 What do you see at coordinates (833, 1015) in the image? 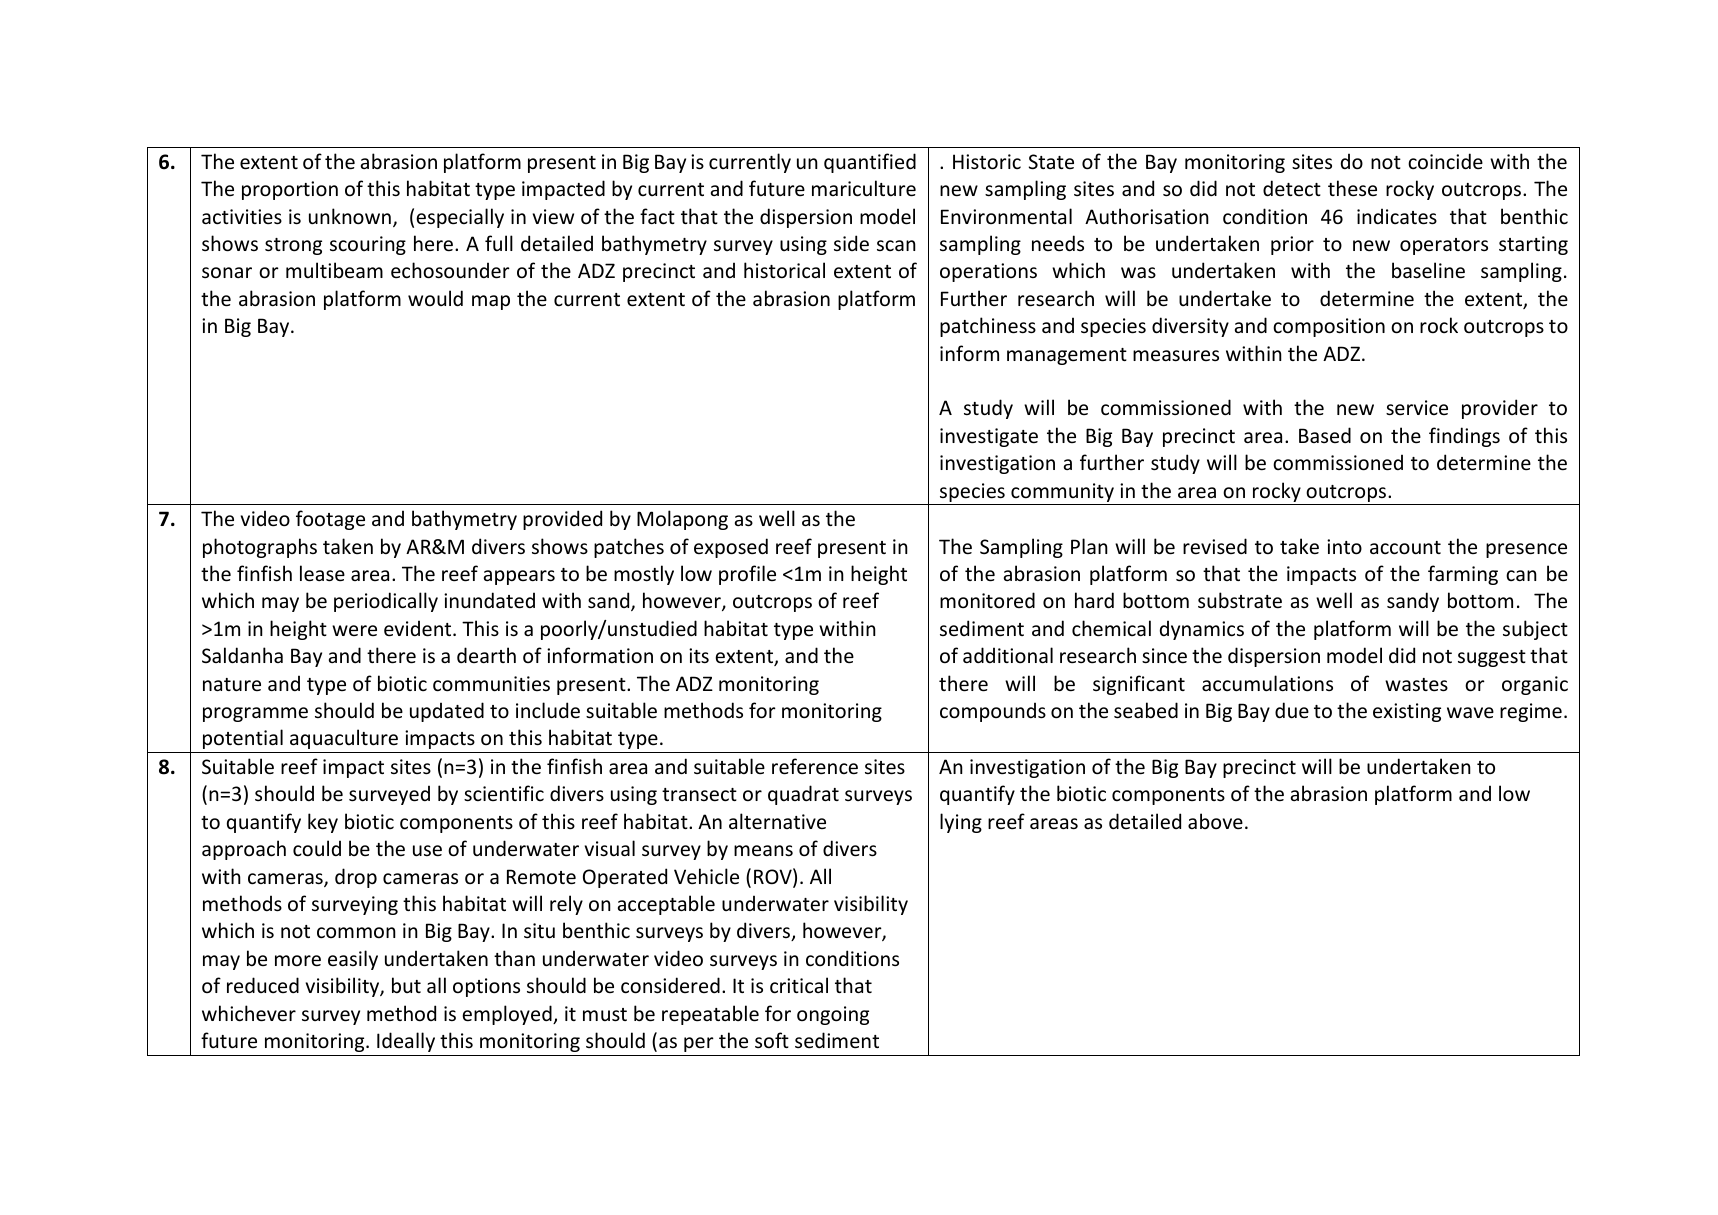
I see `ongoing` at bounding box center [833, 1015].
